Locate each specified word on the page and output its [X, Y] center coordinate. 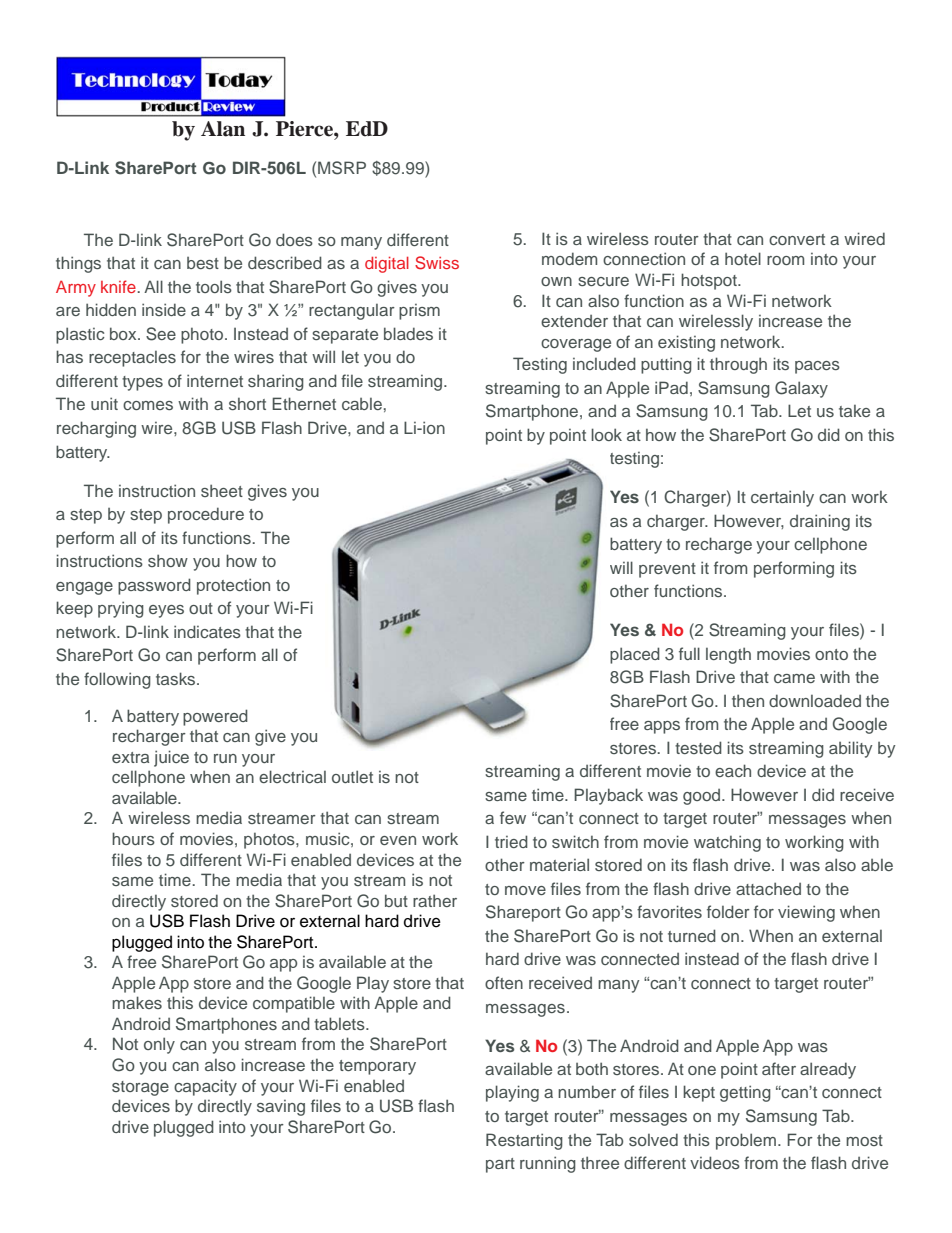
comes [148, 405]
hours [133, 838]
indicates [207, 631]
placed [635, 655]
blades [408, 333]
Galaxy [801, 389]
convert [797, 239]
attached [768, 888]
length [728, 655]
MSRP [342, 168]
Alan [223, 129]
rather [435, 900]
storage [140, 1088]
